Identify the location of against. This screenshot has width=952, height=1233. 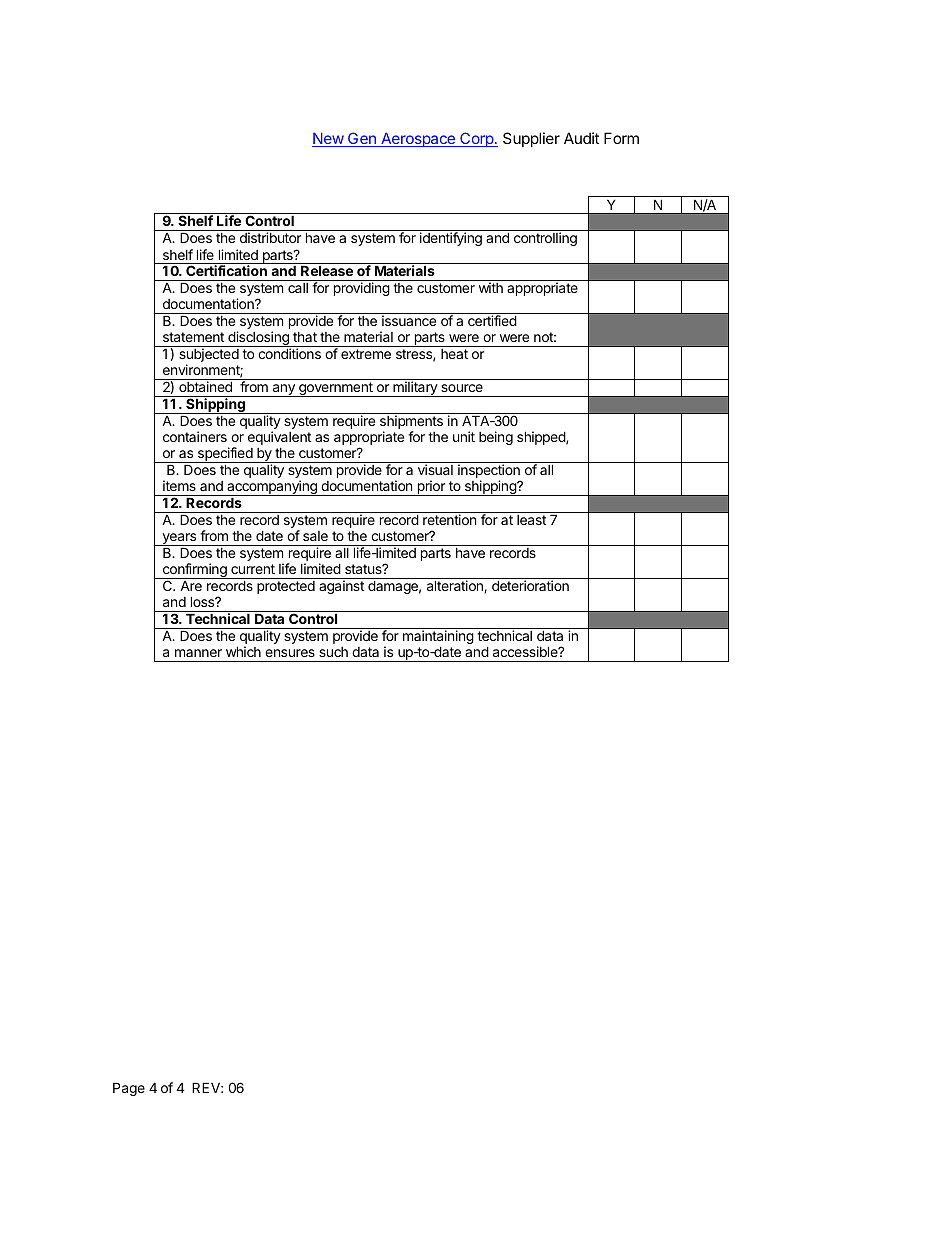
(341, 587).
